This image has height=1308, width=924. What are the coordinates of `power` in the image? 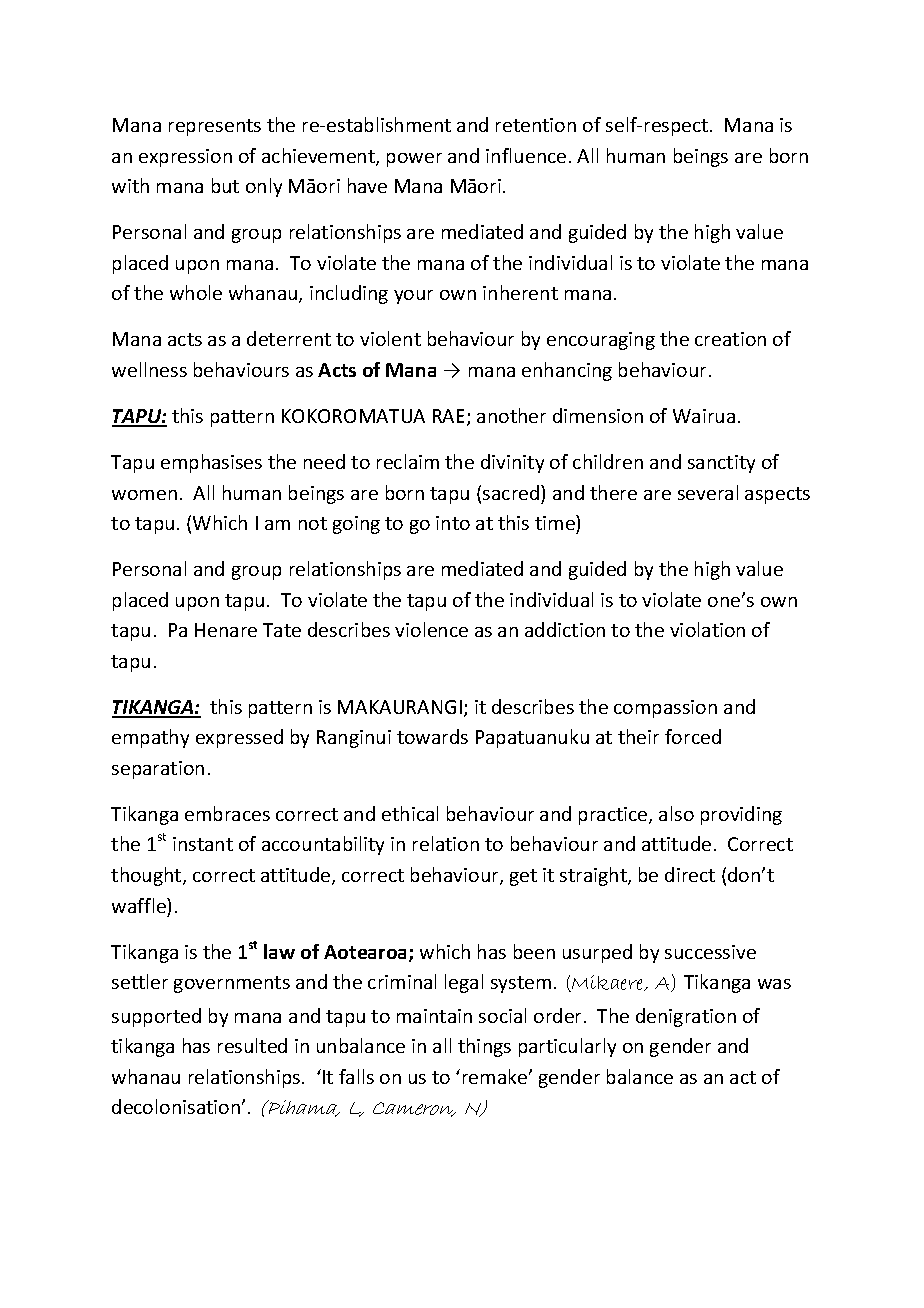 It's located at (414, 160).
